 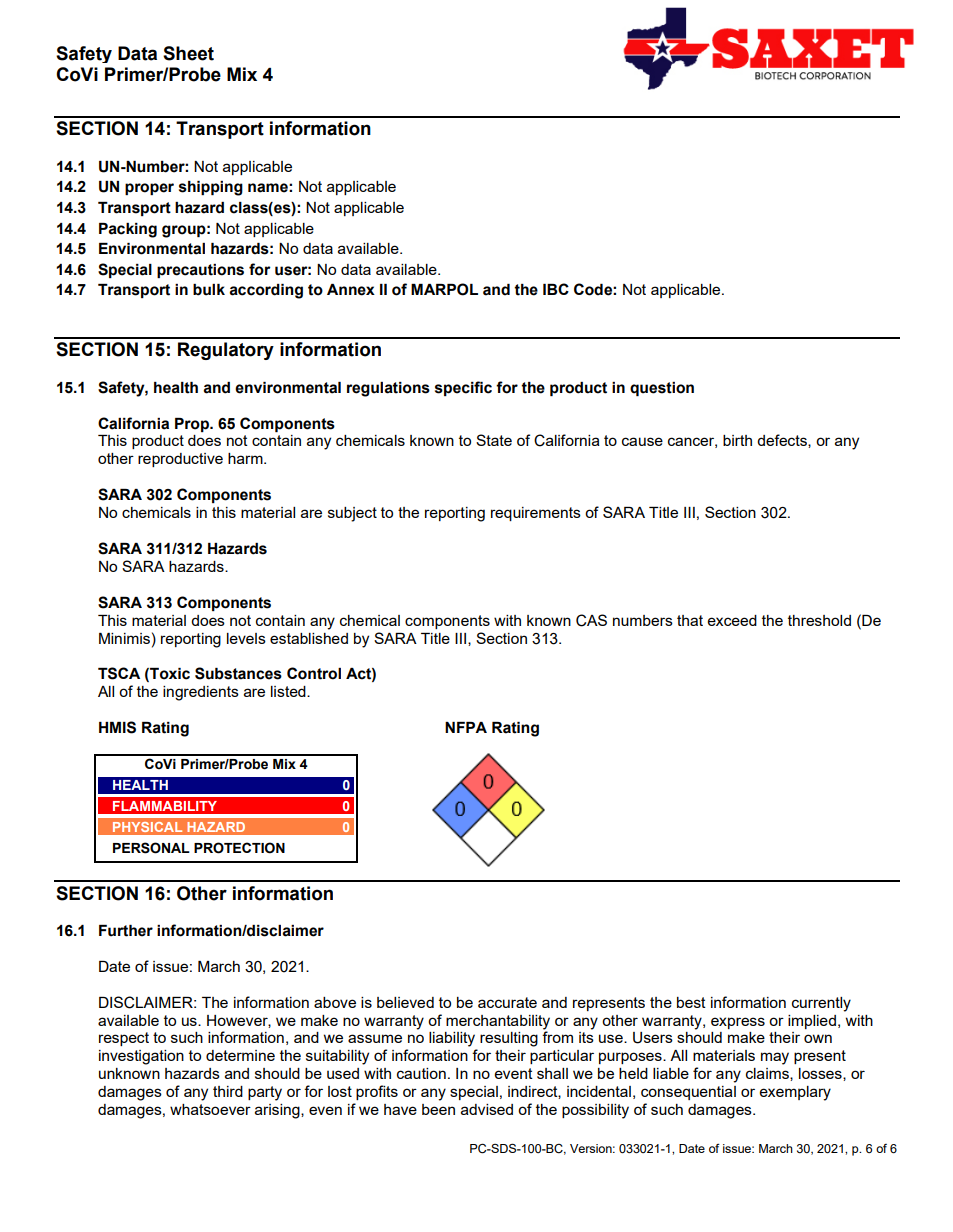 I want to click on ingredients, so click(x=201, y=693).
